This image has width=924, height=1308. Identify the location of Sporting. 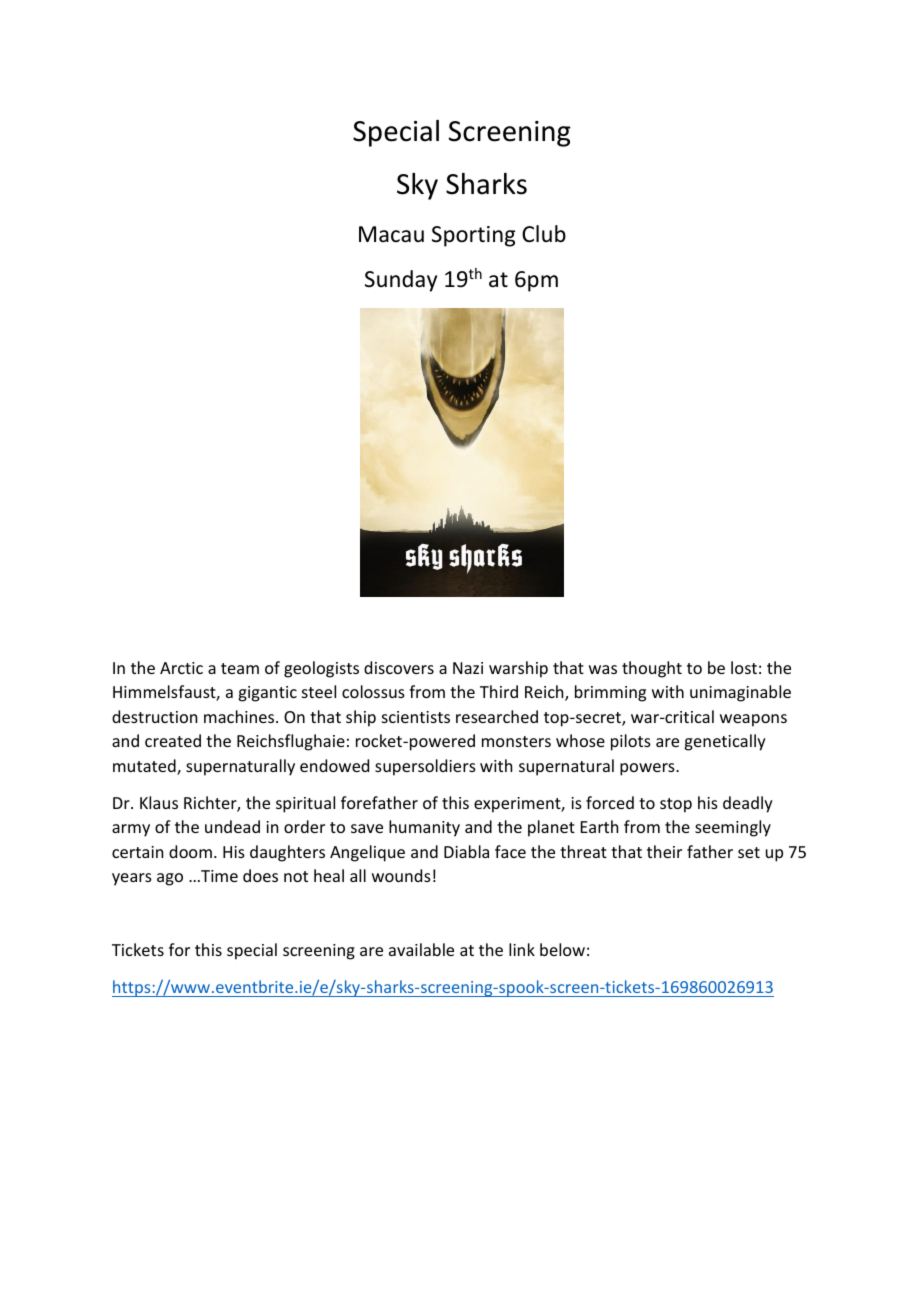
(473, 236).
